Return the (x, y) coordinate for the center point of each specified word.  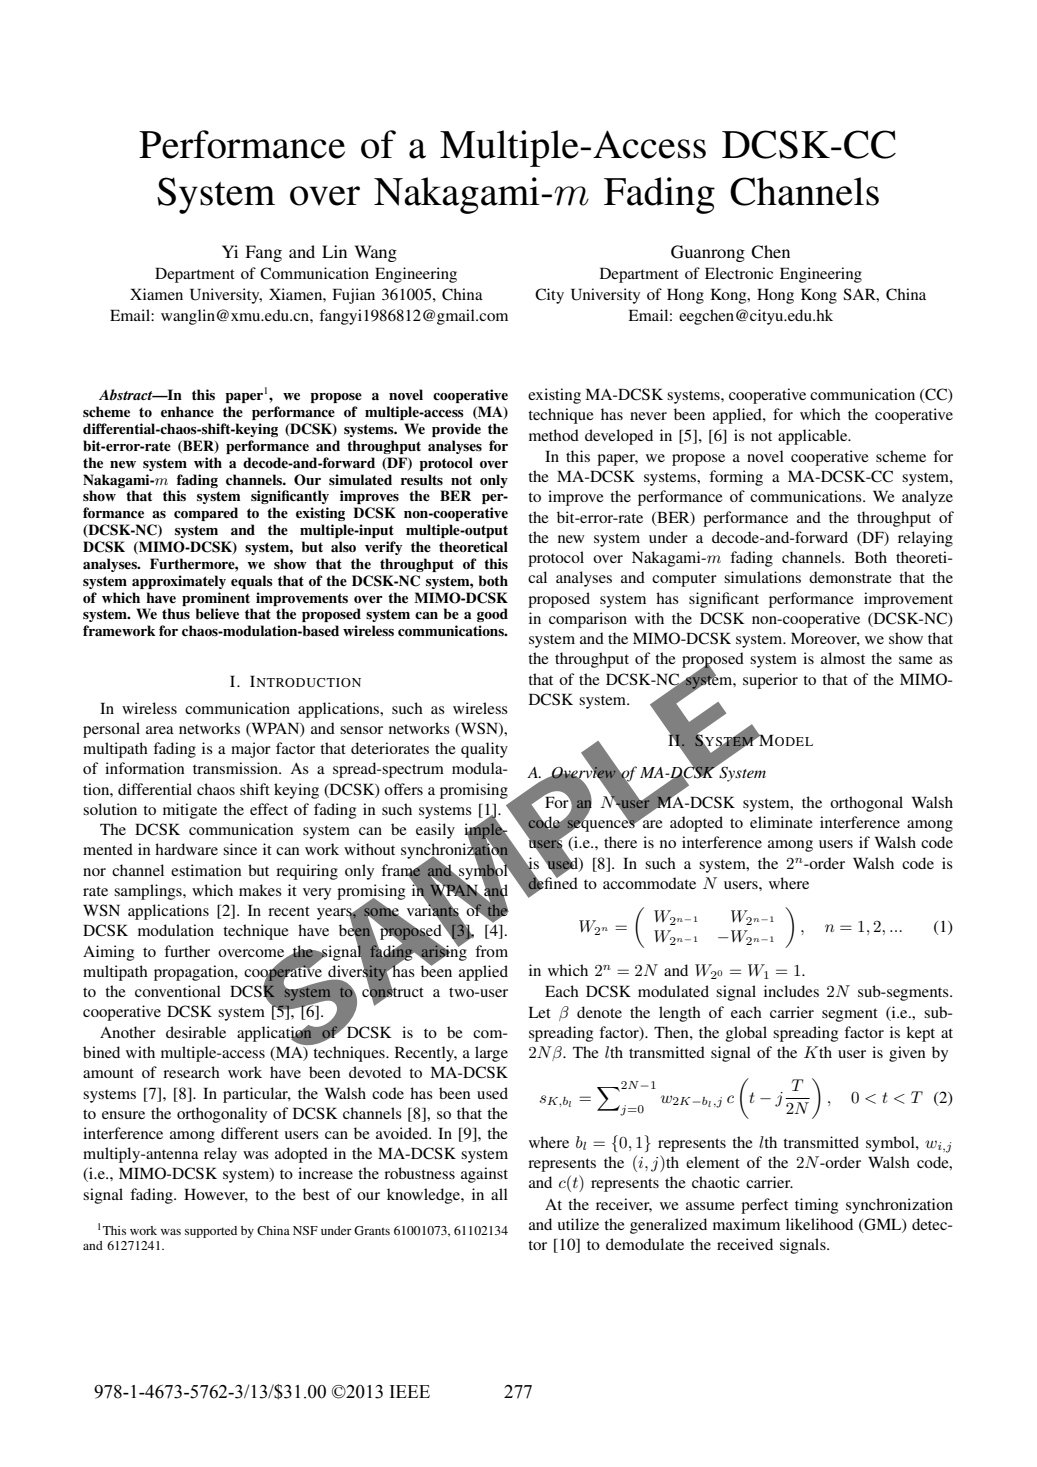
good (492, 615)
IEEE (410, 1391)
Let (539, 1012)
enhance (187, 411)
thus (176, 613)
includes (791, 991)
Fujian (353, 296)
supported (211, 1232)
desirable (196, 1032)
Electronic (739, 273)
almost (843, 658)
